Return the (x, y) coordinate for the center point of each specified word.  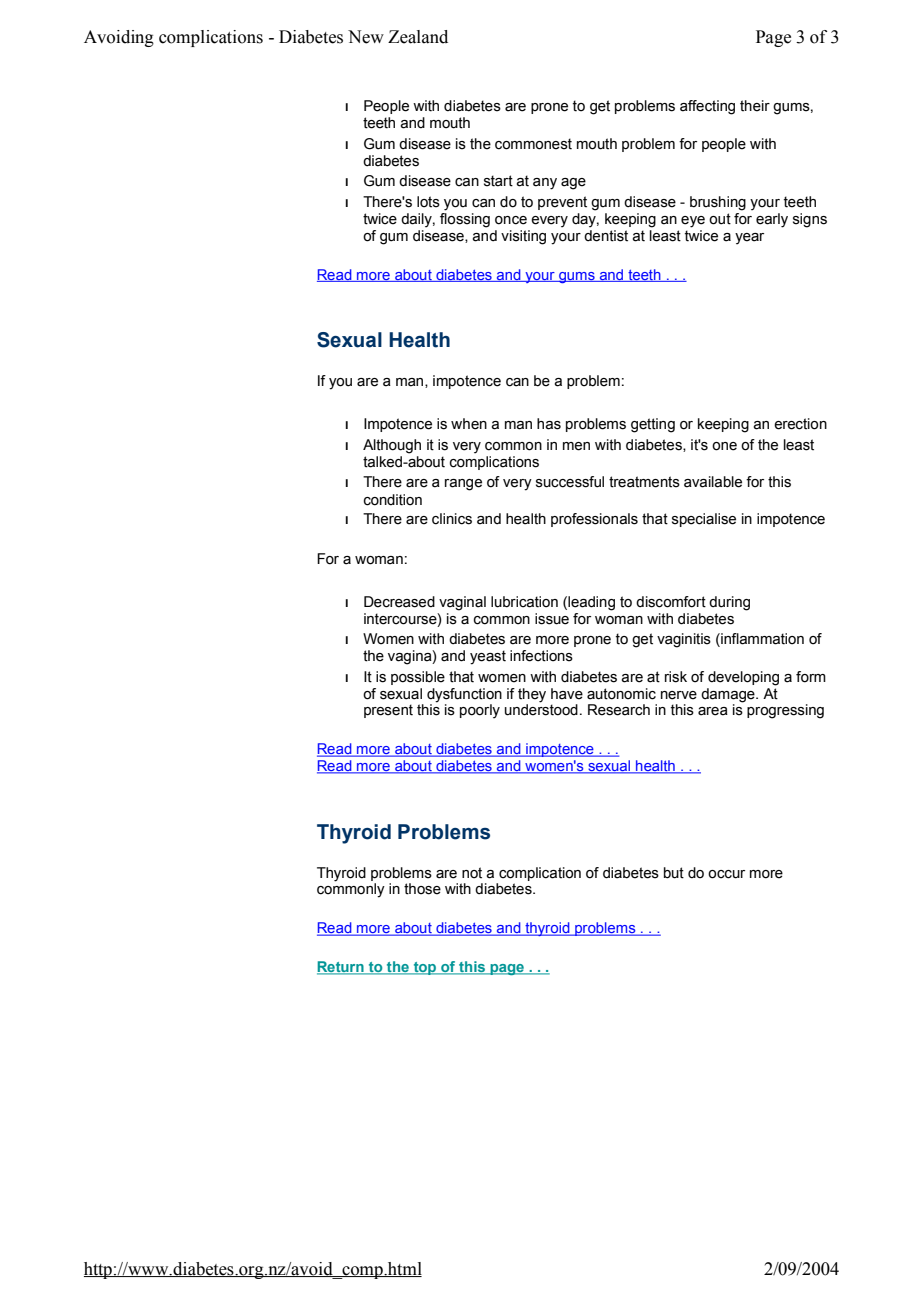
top (425, 968)
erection (800, 424)
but (674, 873)
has (549, 424)
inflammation (761, 639)
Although (392, 446)
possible (418, 678)
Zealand (418, 37)
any (545, 184)
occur (726, 874)
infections (541, 656)
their (755, 106)
